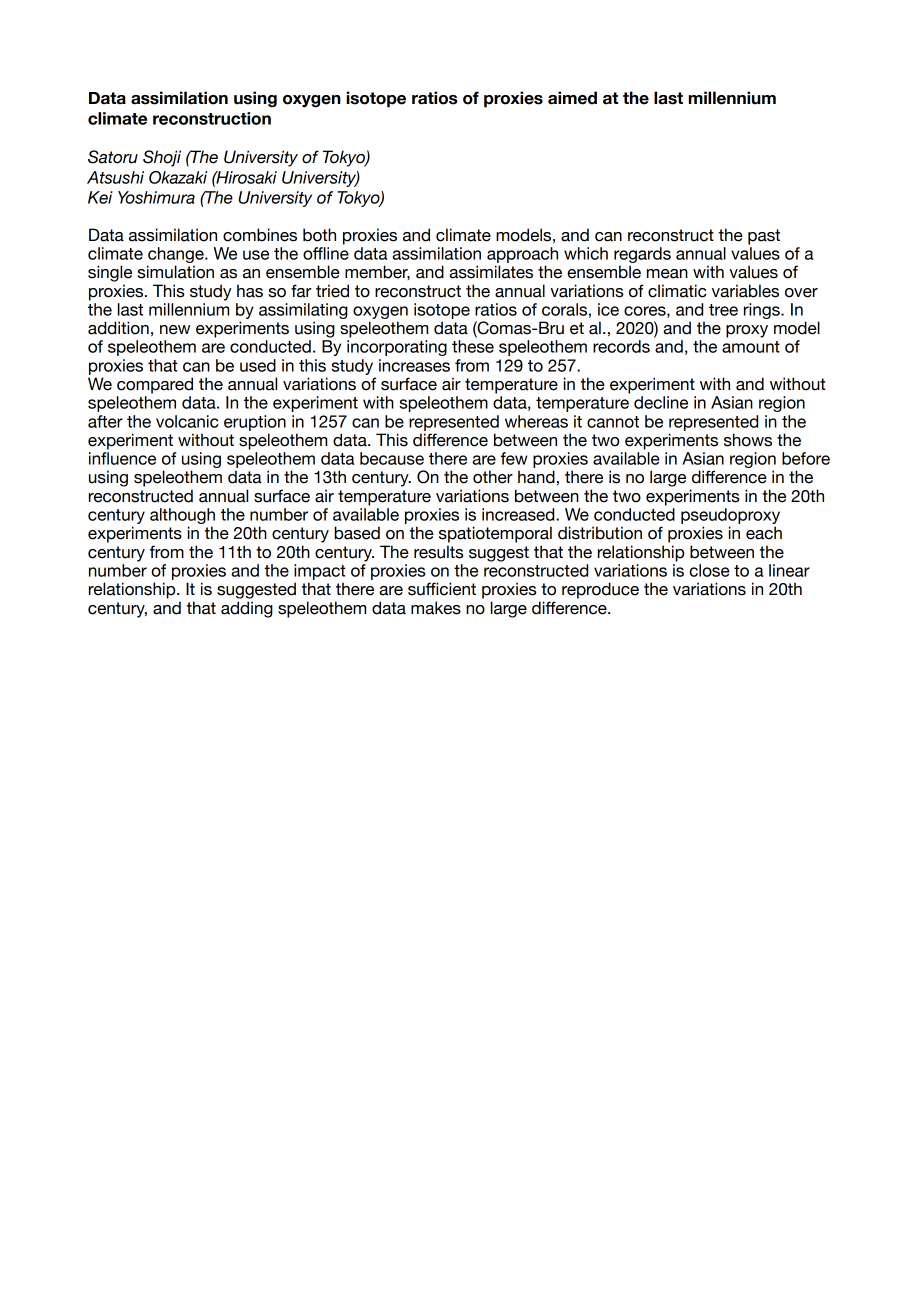 Image resolution: width=924 pixels, height=1308 pixels. What do you see at coordinates (175, 330) in the screenshot?
I see `new` at bounding box center [175, 330].
